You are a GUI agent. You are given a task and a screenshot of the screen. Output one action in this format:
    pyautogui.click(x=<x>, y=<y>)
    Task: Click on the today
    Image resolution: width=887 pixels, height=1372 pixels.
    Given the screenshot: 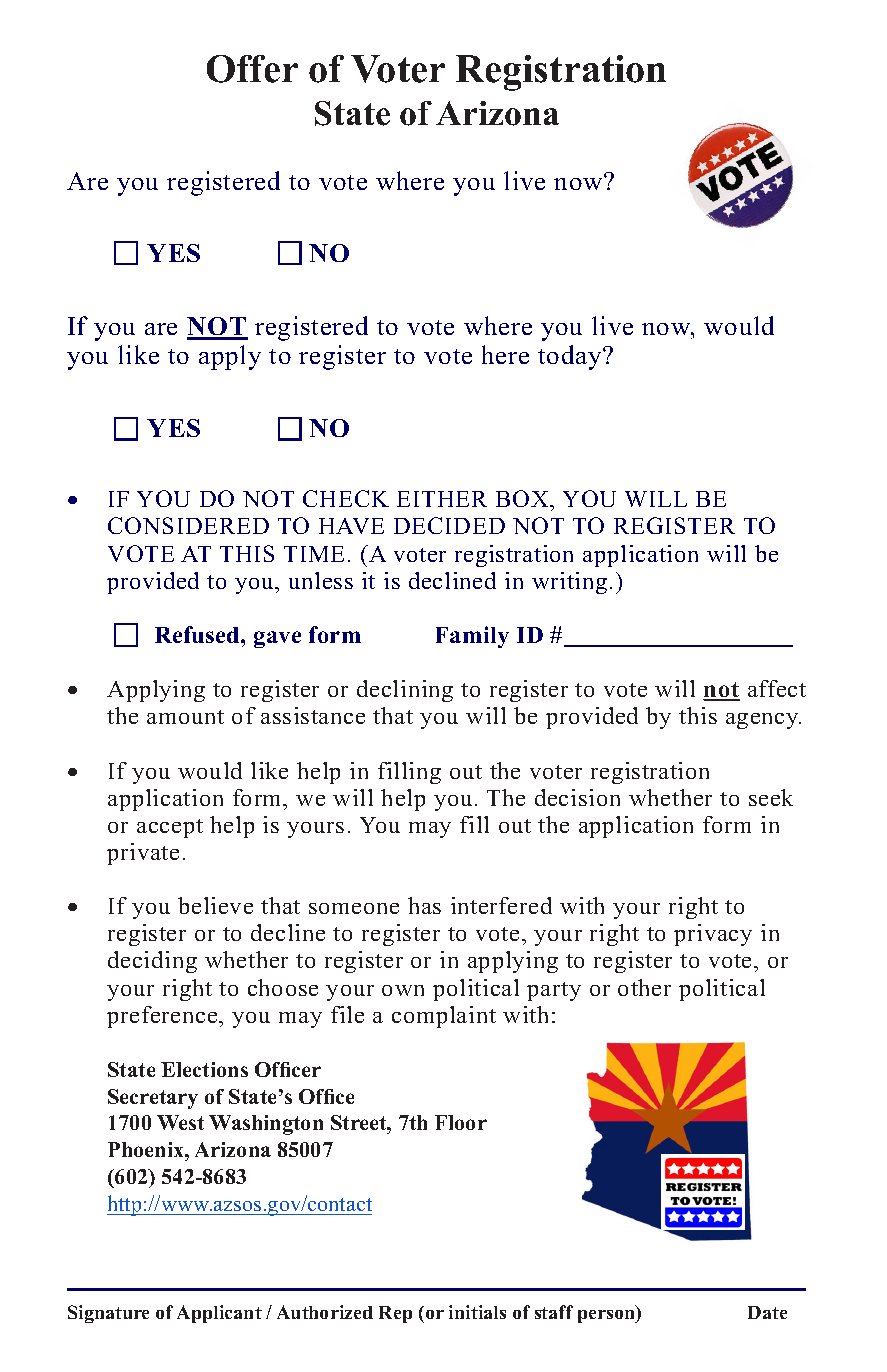 What is the action you would take?
    pyautogui.click(x=571, y=357)
